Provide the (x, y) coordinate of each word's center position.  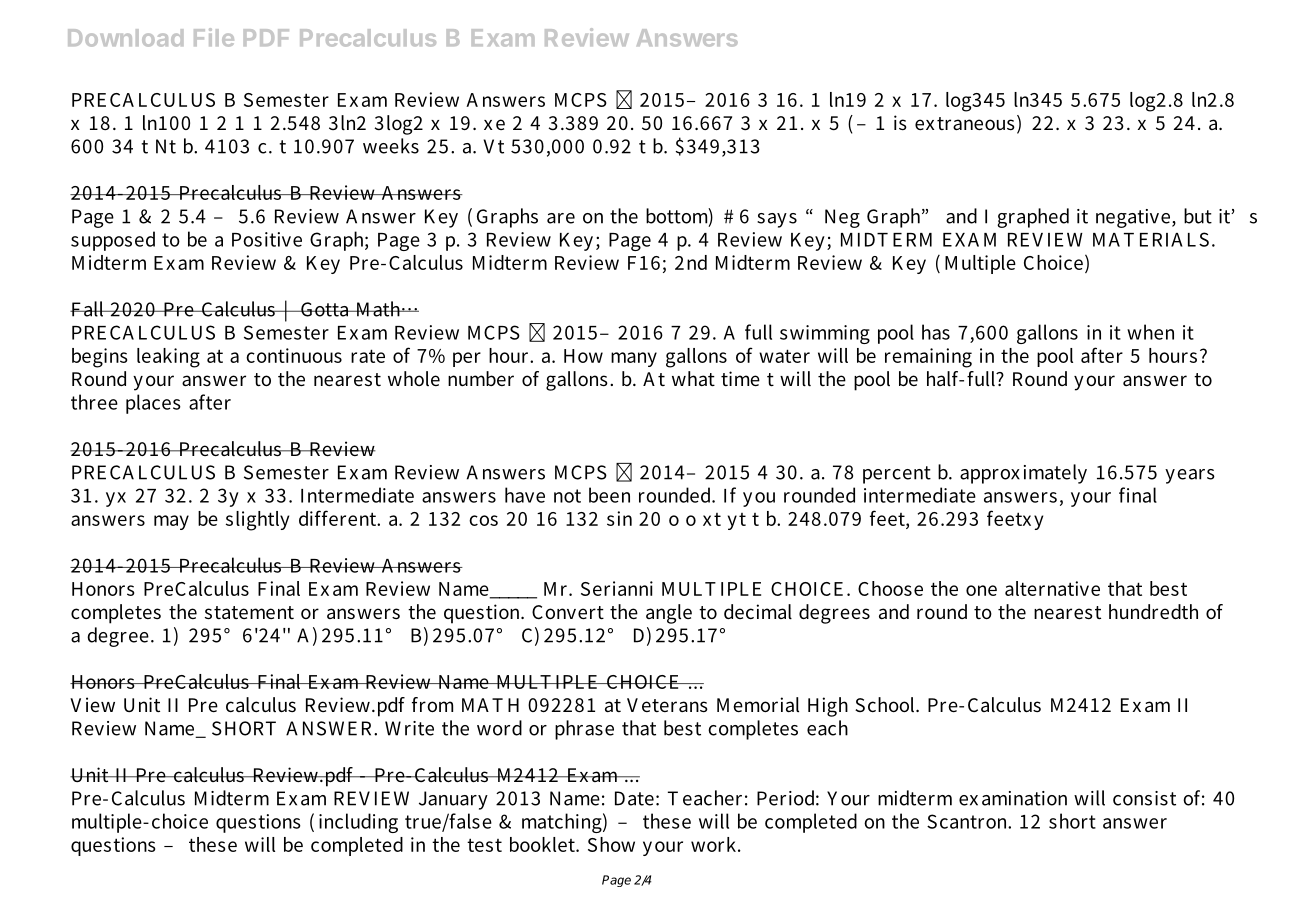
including (358, 823)
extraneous (965, 123)
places (153, 404)
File (214, 37)
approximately (1023, 474)
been (609, 495)
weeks (391, 146)
